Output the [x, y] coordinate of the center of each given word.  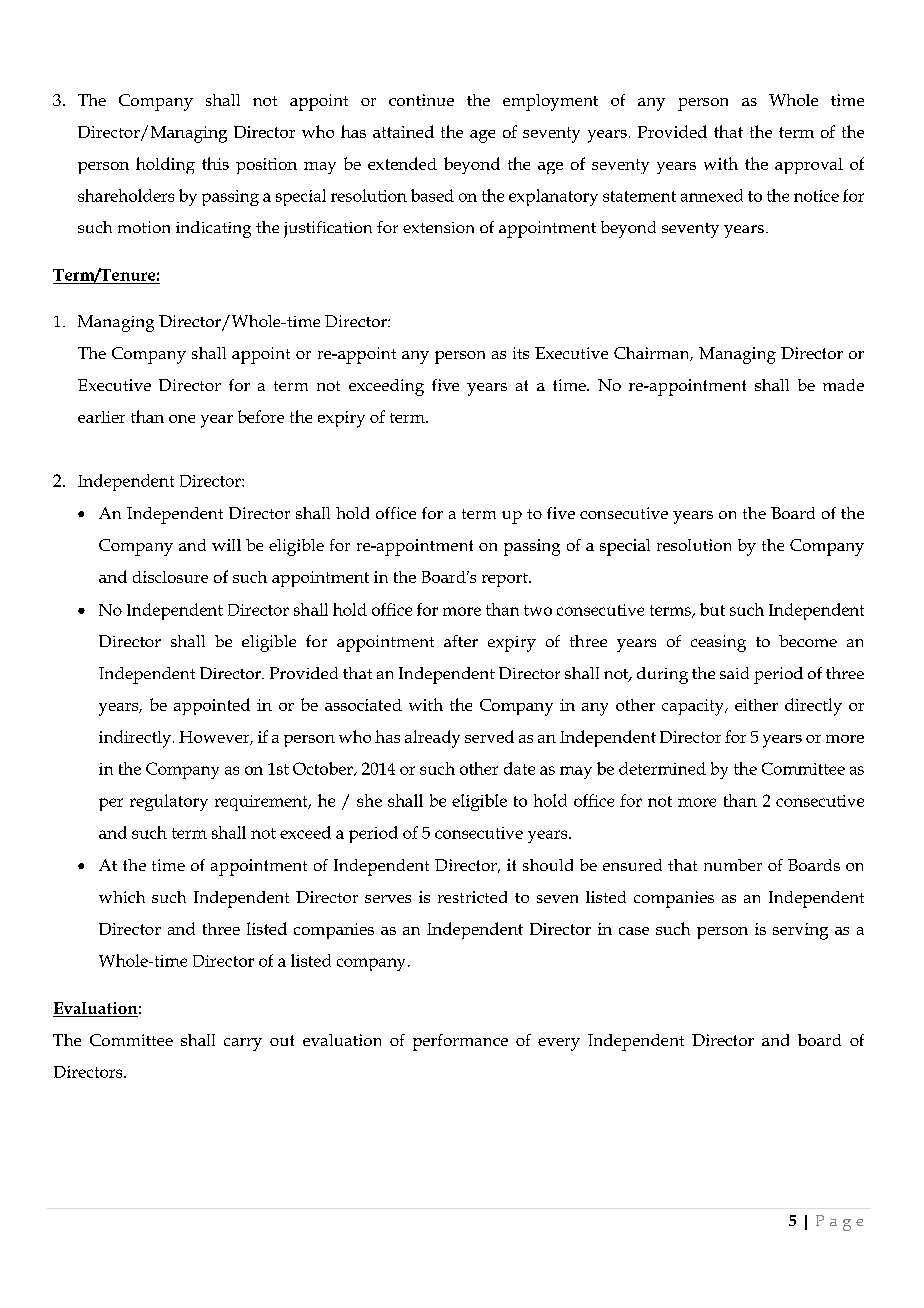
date [519, 768]
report [506, 580]
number [733, 865]
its [521, 353]
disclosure [170, 577]
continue [421, 100]
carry [243, 1044]
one [182, 419]
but [712, 609]
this [215, 163]
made [843, 385]
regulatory [169, 802]
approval [809, 166]
